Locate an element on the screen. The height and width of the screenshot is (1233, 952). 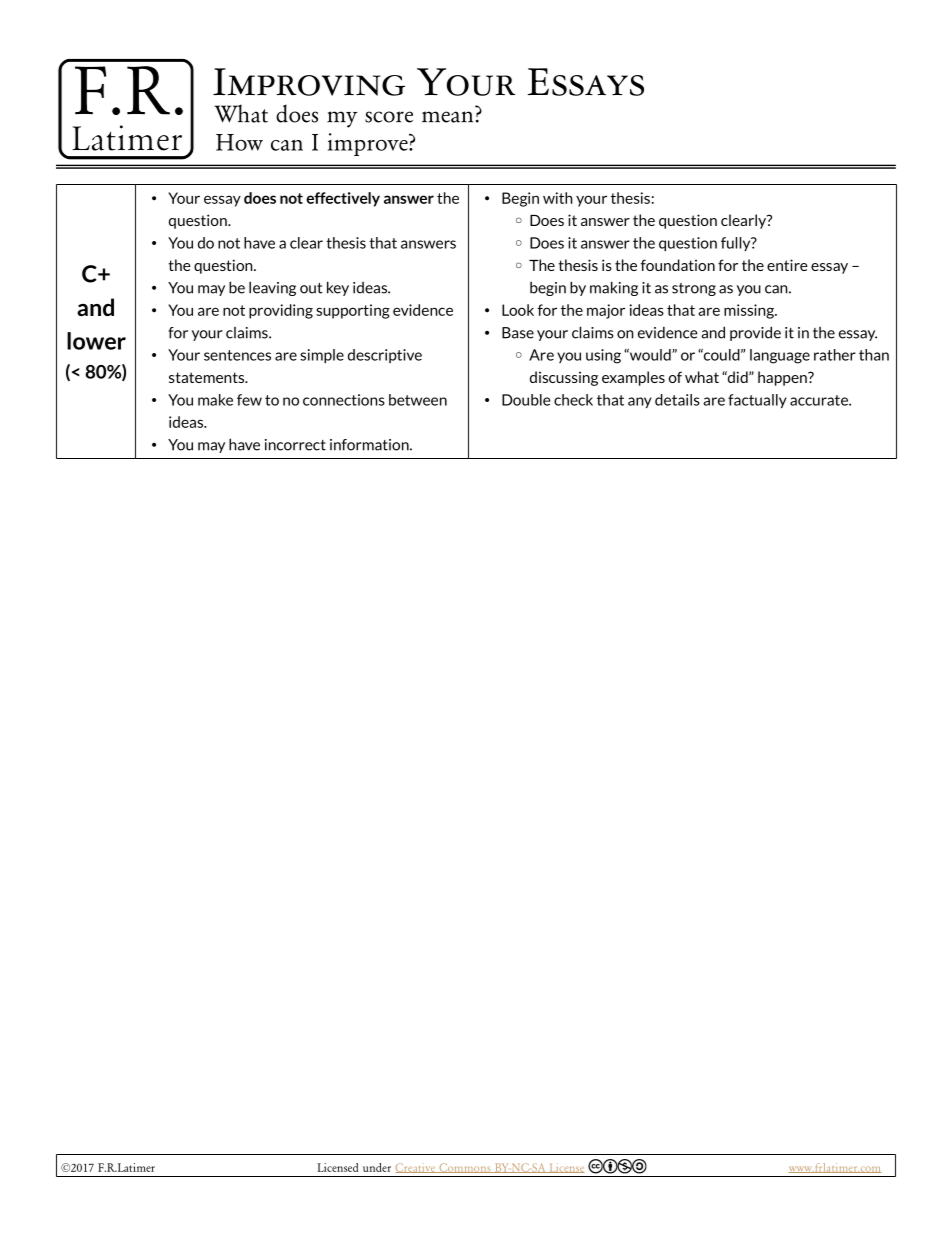
happen is located at coordinates (783, 378).
